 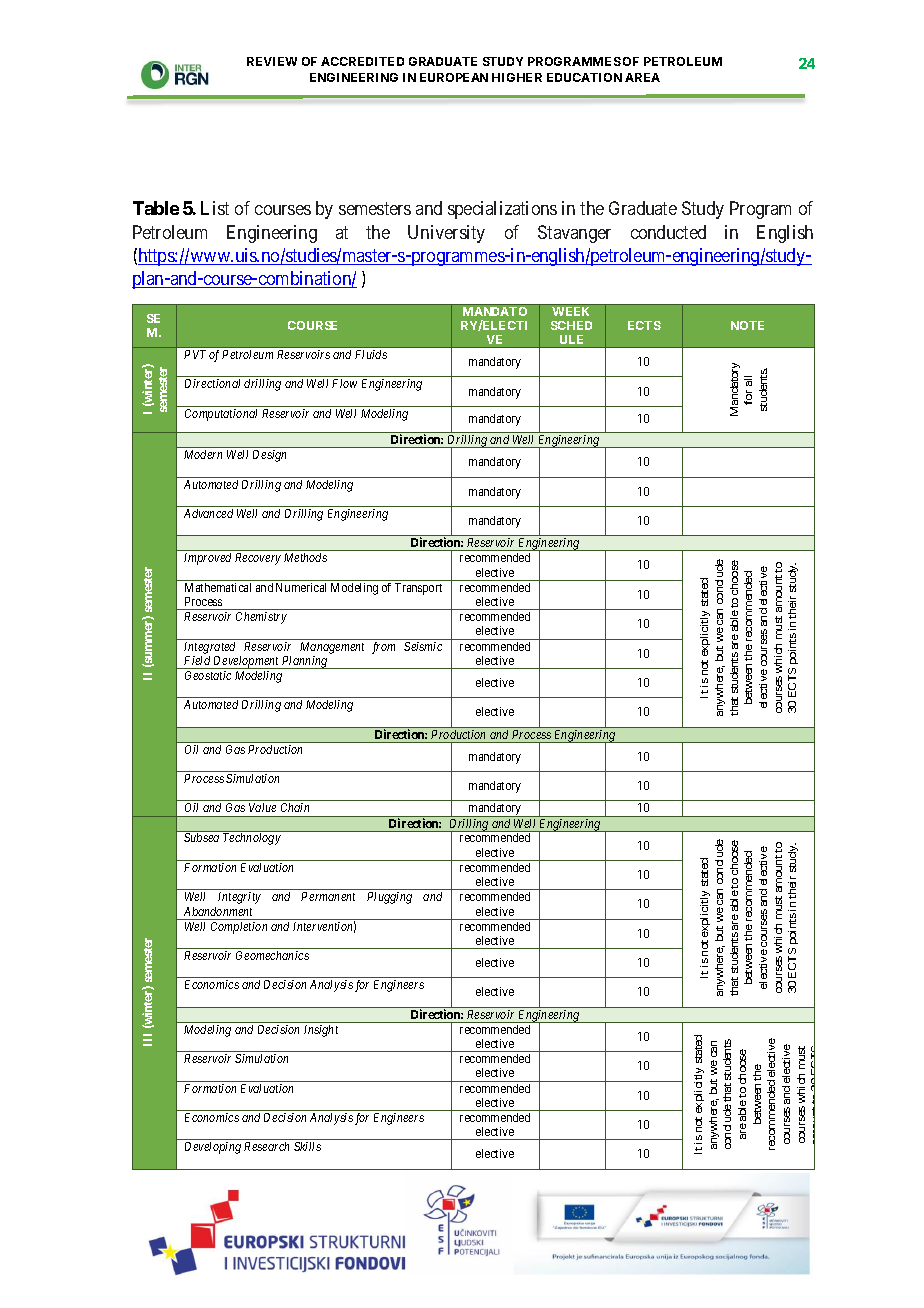 What do you see at coordinates (272, 61) in the page?
I see `REVIEW` at bounding box center [272, 61].
